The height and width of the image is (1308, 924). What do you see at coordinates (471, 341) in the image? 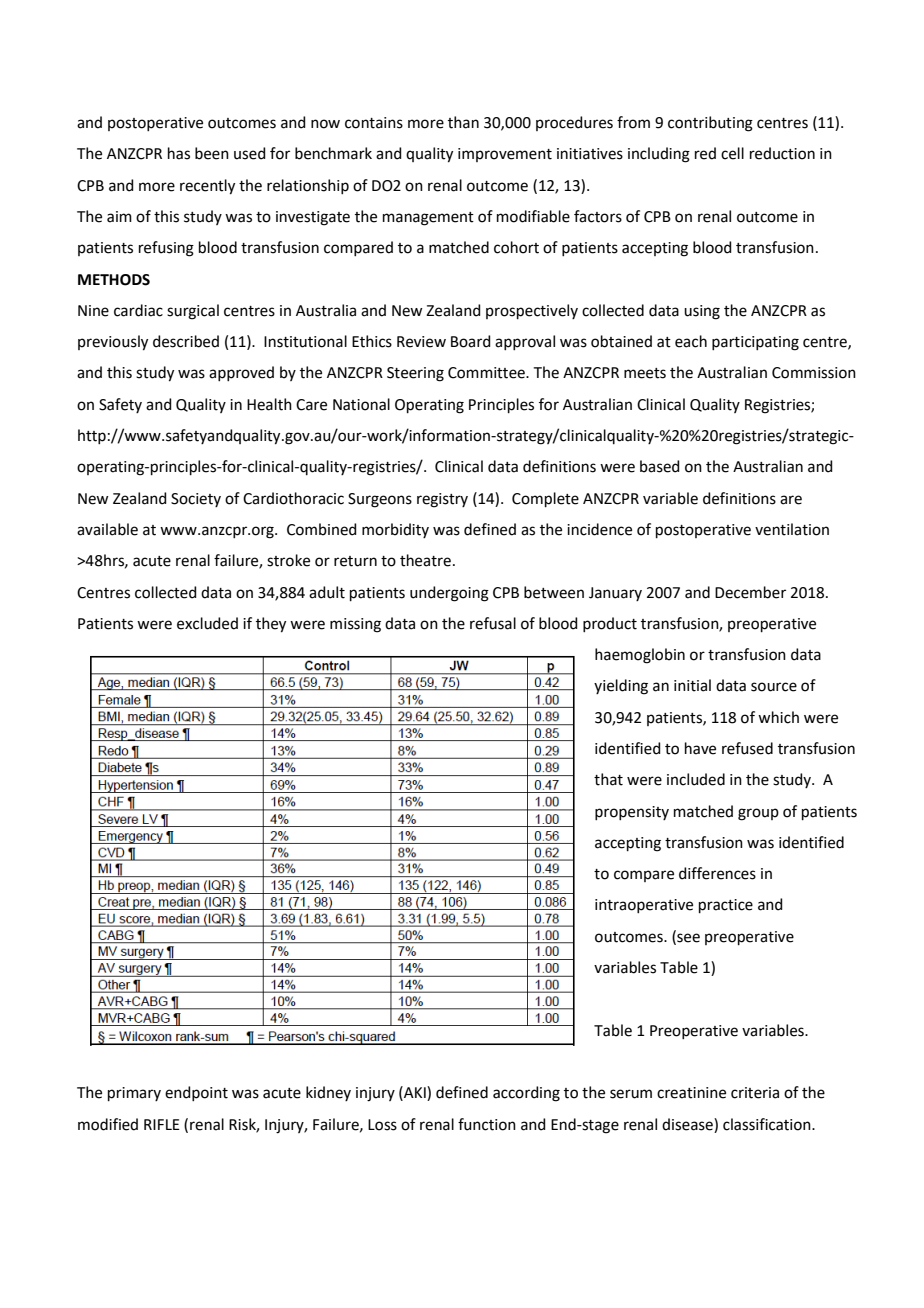
I see `Board` at bounding box center [471, 341].
